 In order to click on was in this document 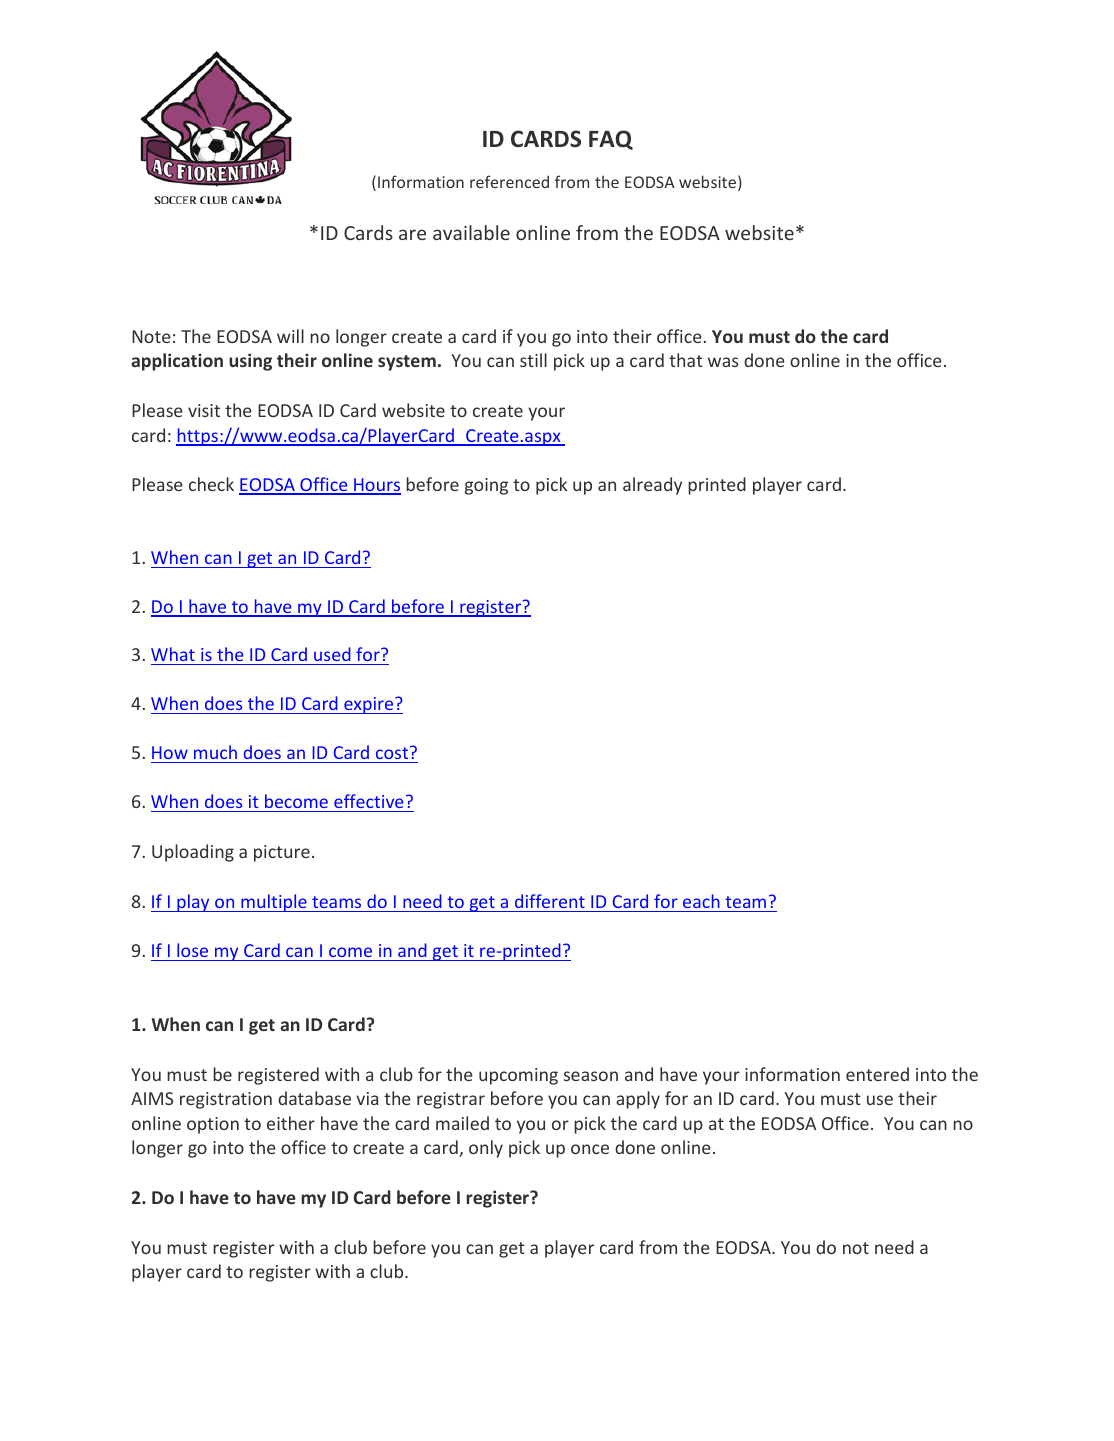, I will do `click(723, 362)`.
